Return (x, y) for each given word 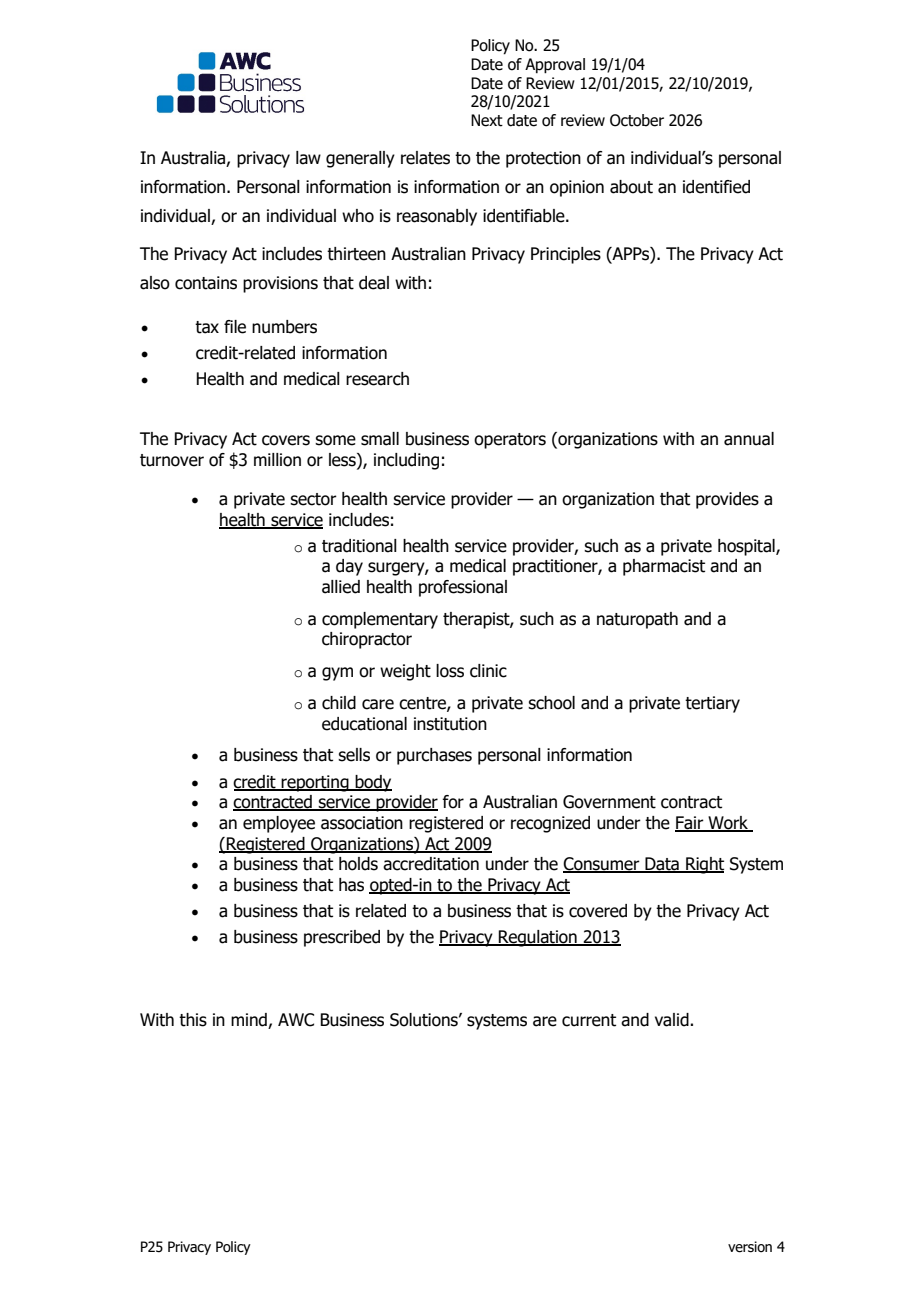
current (589, 1020)
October (637, 120)
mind (249, 1020)
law (308, 158)
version (750, 1247)
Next (487, 120)
